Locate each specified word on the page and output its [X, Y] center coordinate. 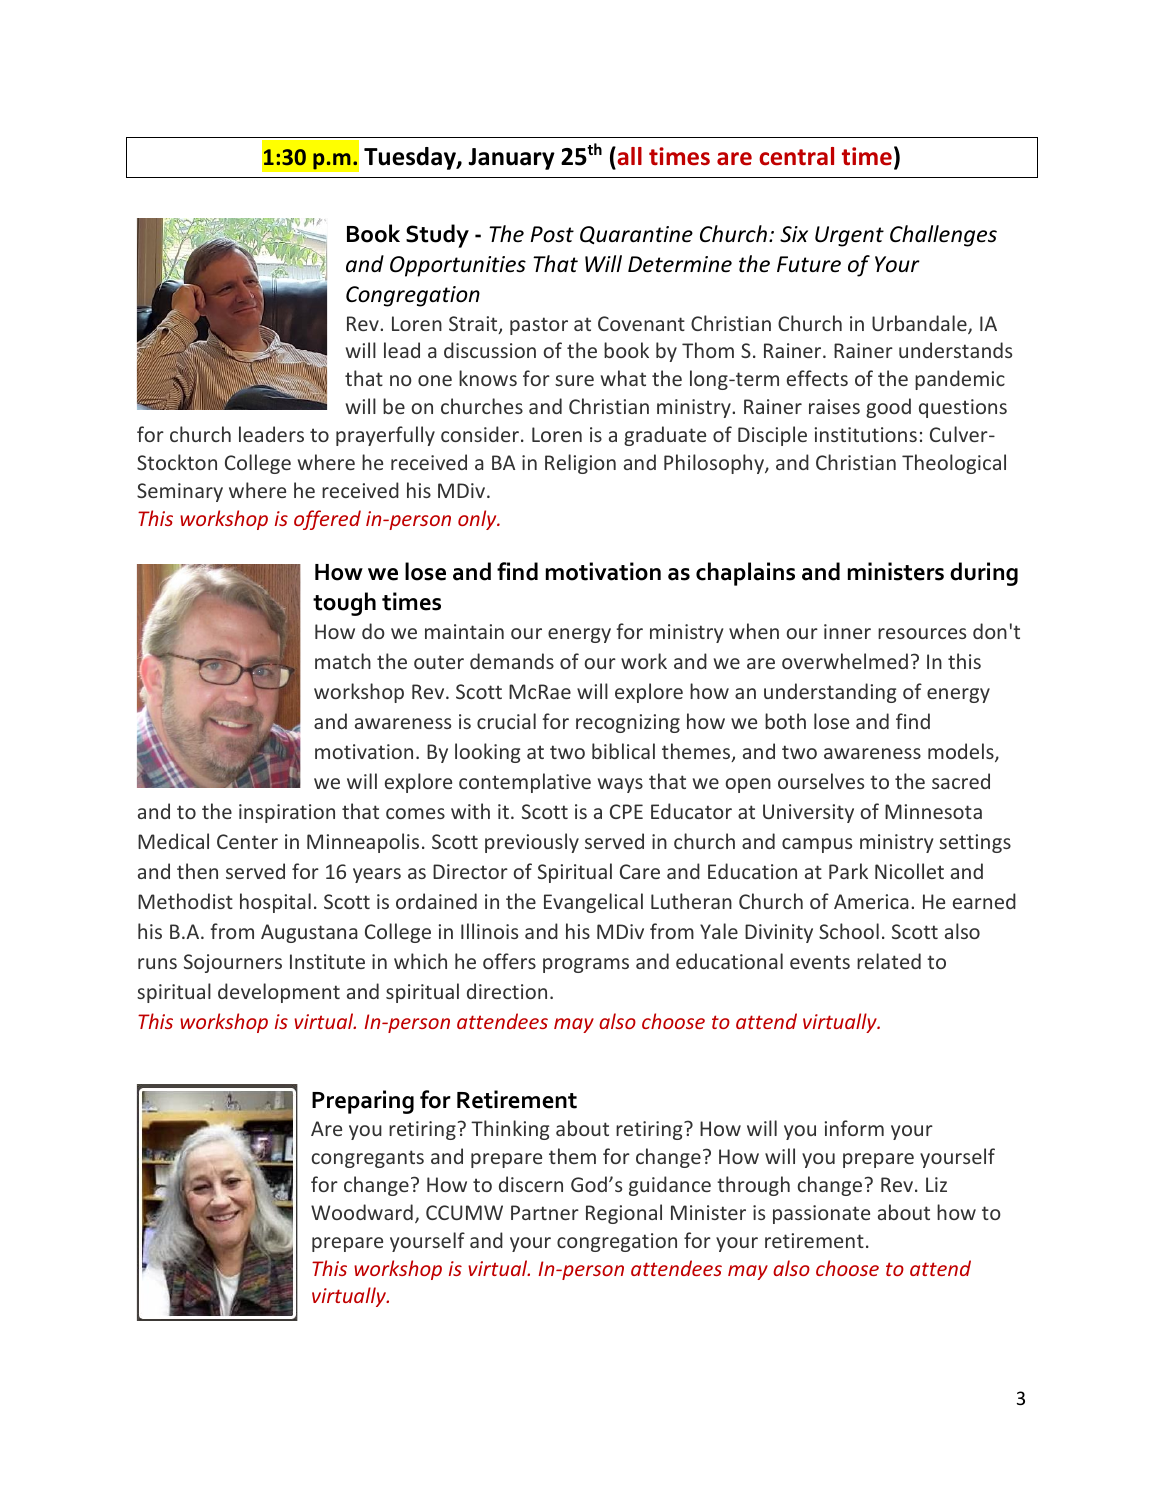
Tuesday [411, 158]
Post [552, 234]
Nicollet [909, 871]
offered [327, 520]
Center [247, 841]
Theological [954, 464]
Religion [580, 464]
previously [532, 843]
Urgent [849, 236]
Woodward [362, 1212]
